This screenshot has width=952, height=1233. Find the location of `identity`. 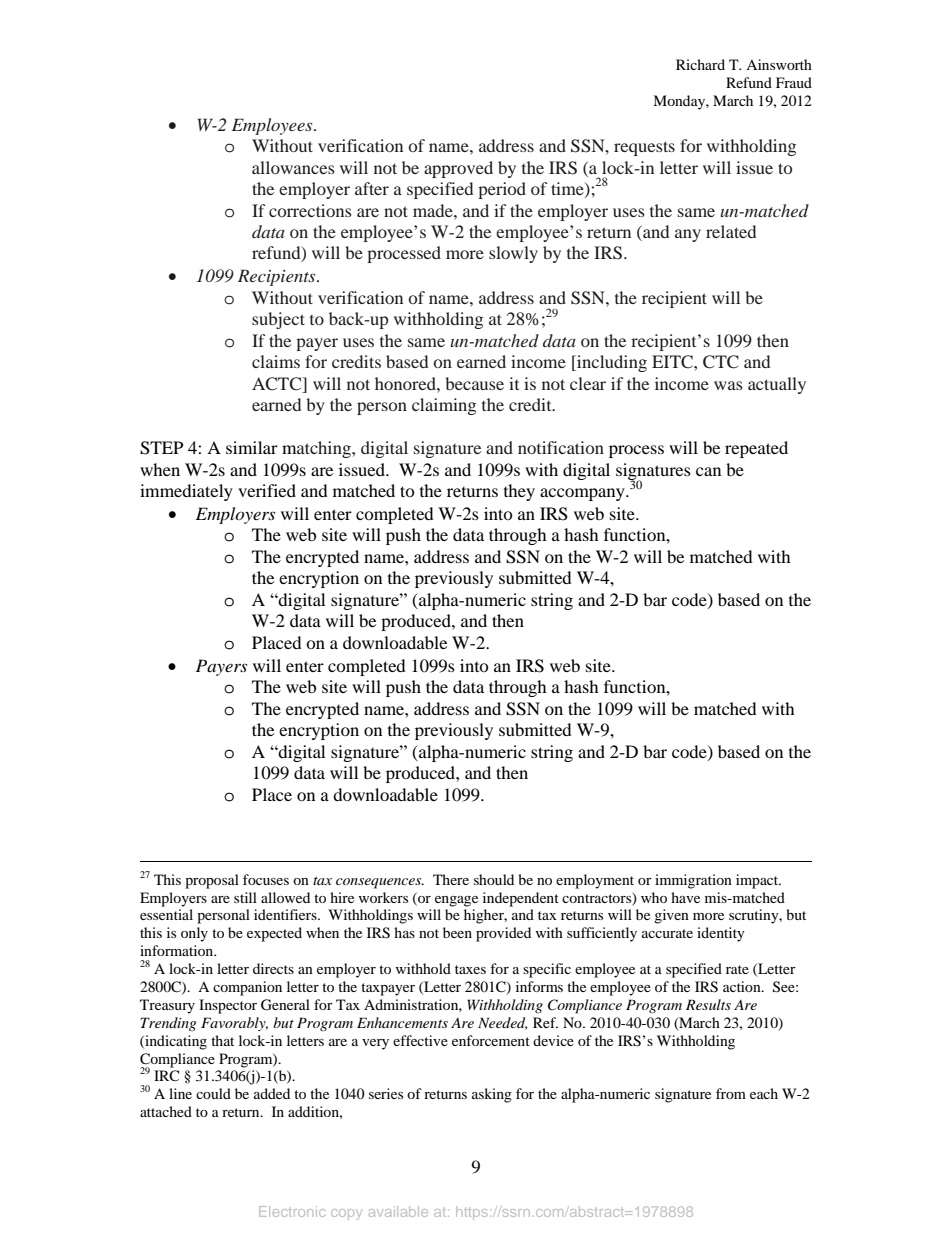

identity is located at coordinates (721, 934).
